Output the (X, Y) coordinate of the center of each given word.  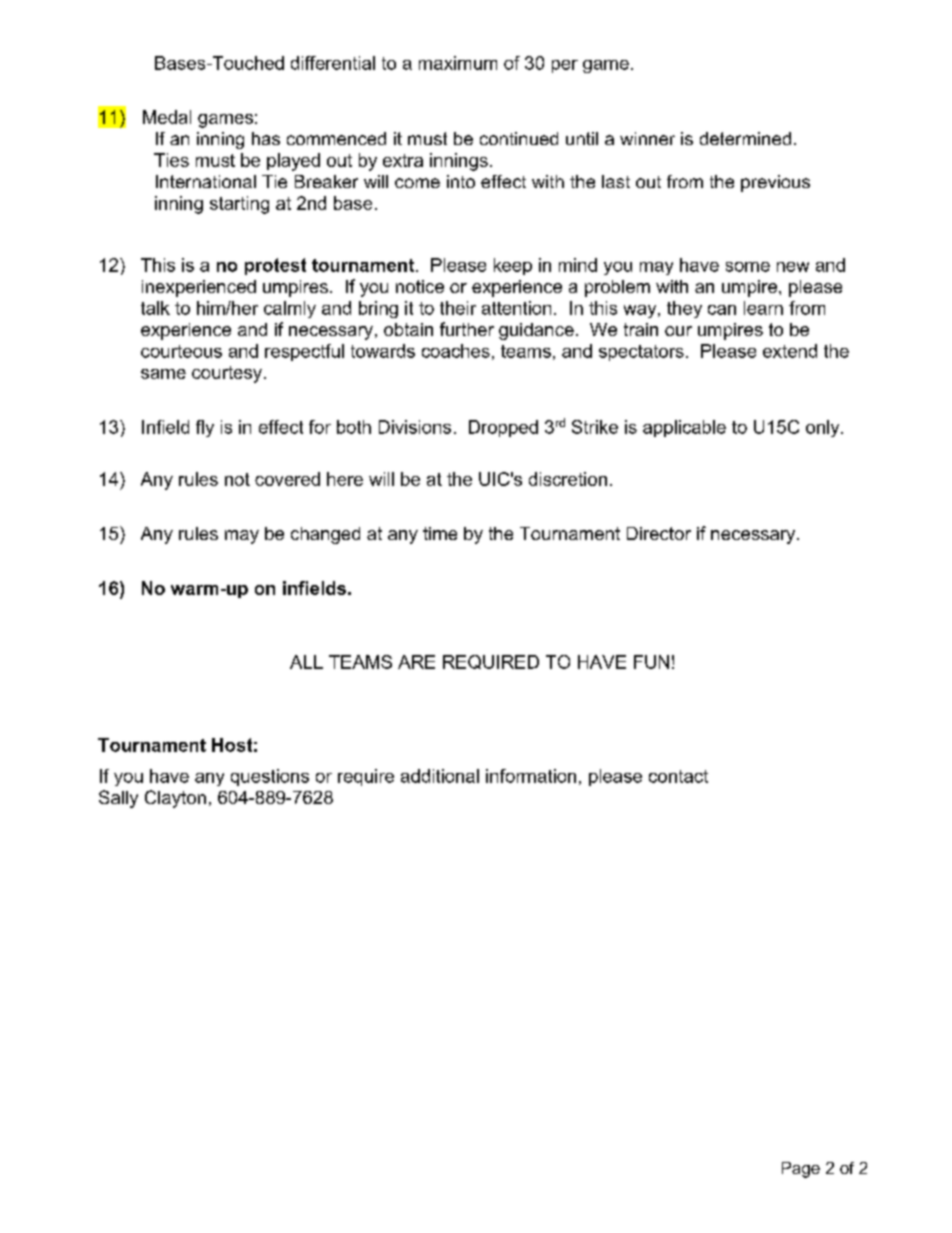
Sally (118, 799)
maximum (458, 63)
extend (790, 351)
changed (325, 535)
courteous (181, 351)
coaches (456, 351)
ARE (416, 662)
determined (745, 138)
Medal (167, 117)
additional (440, 776)
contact (678, 776)
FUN (651, 662)
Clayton (175, 799)
